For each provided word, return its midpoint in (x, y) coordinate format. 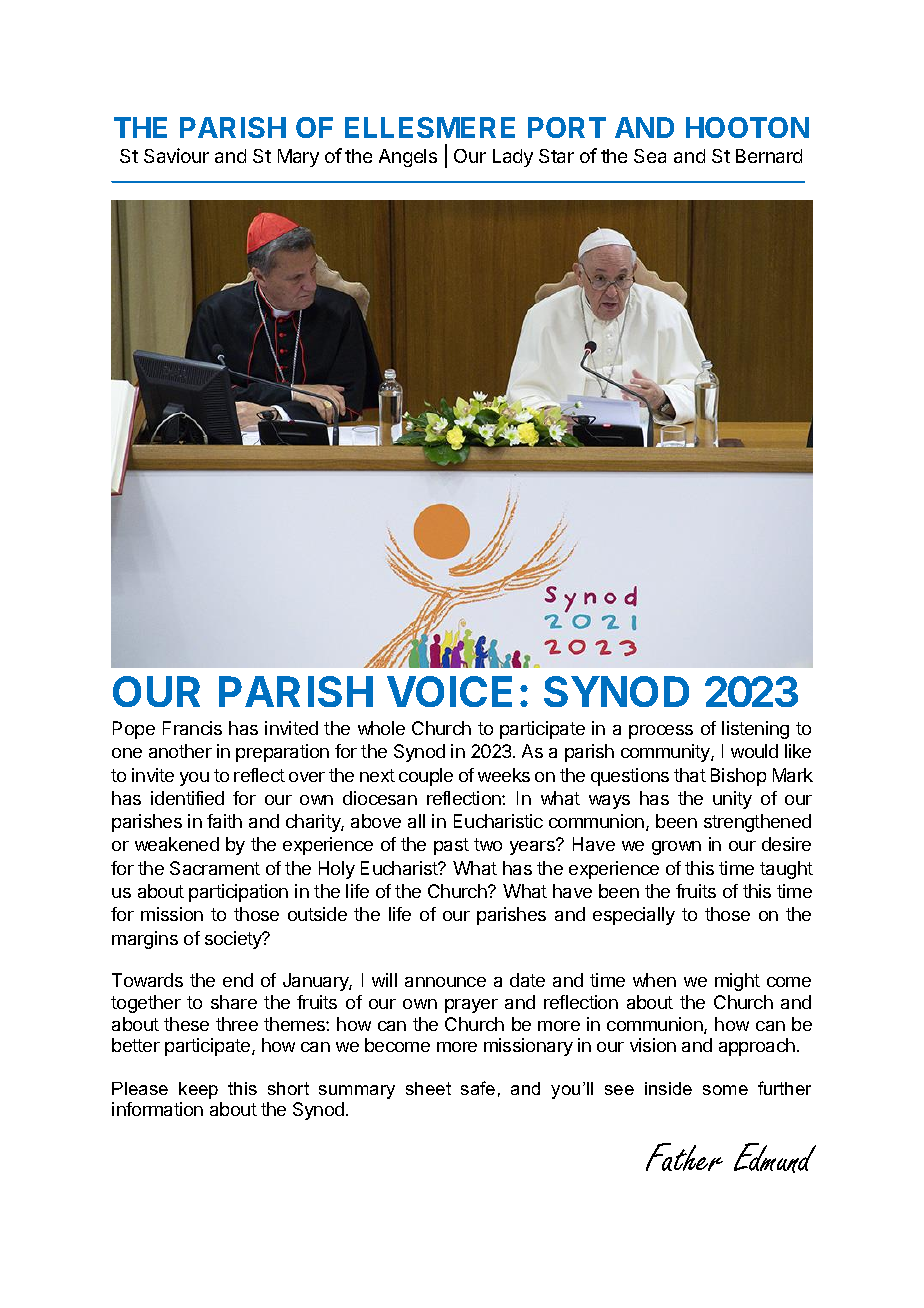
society (234, 940)
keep (198, 1090)
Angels (408, 158)
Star (556, 156)
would (754, 751)
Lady (513, 158)
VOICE (449, 691)
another (180, 751)
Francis (192, 728)
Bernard (769, 156)
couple (426, 777)
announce (445, 982)
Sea (650, 156)
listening (755, 730)
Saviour (176, 155)
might (737, 982)
